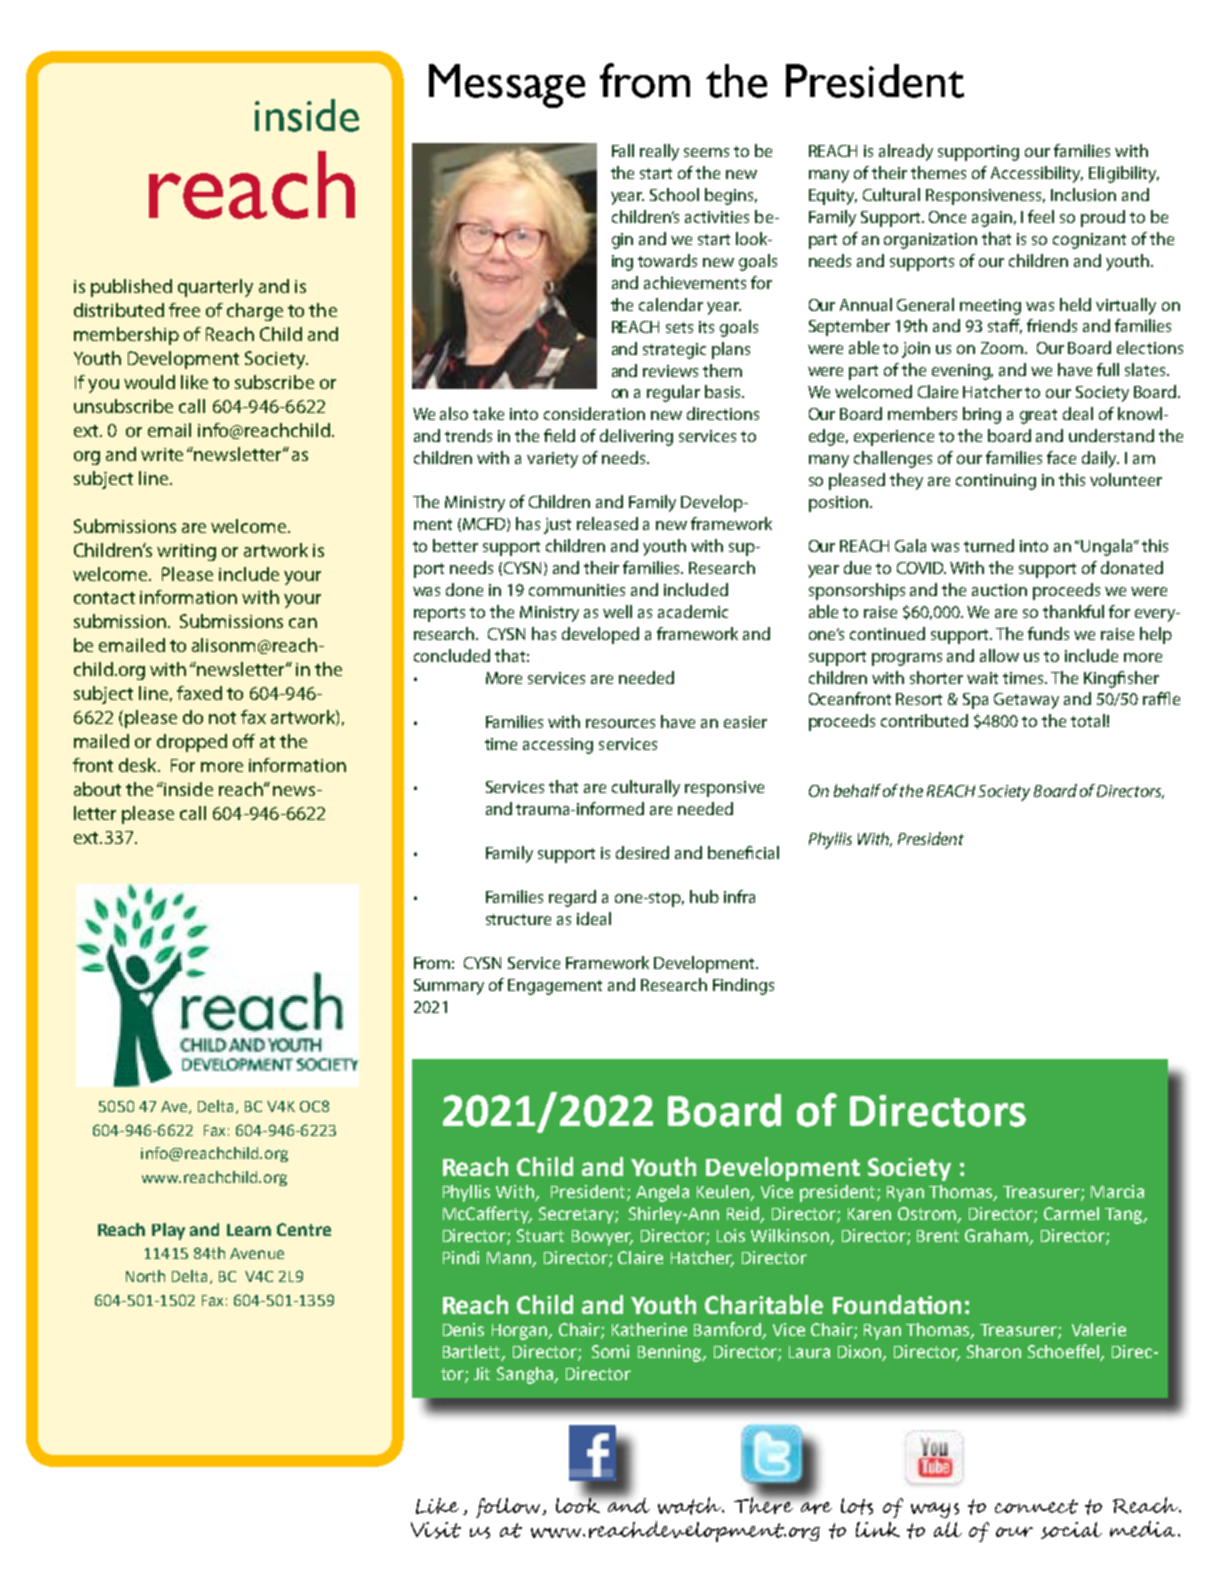  Describe the element at coordinates (1061, 457) in the page. I see `face` at that location.
